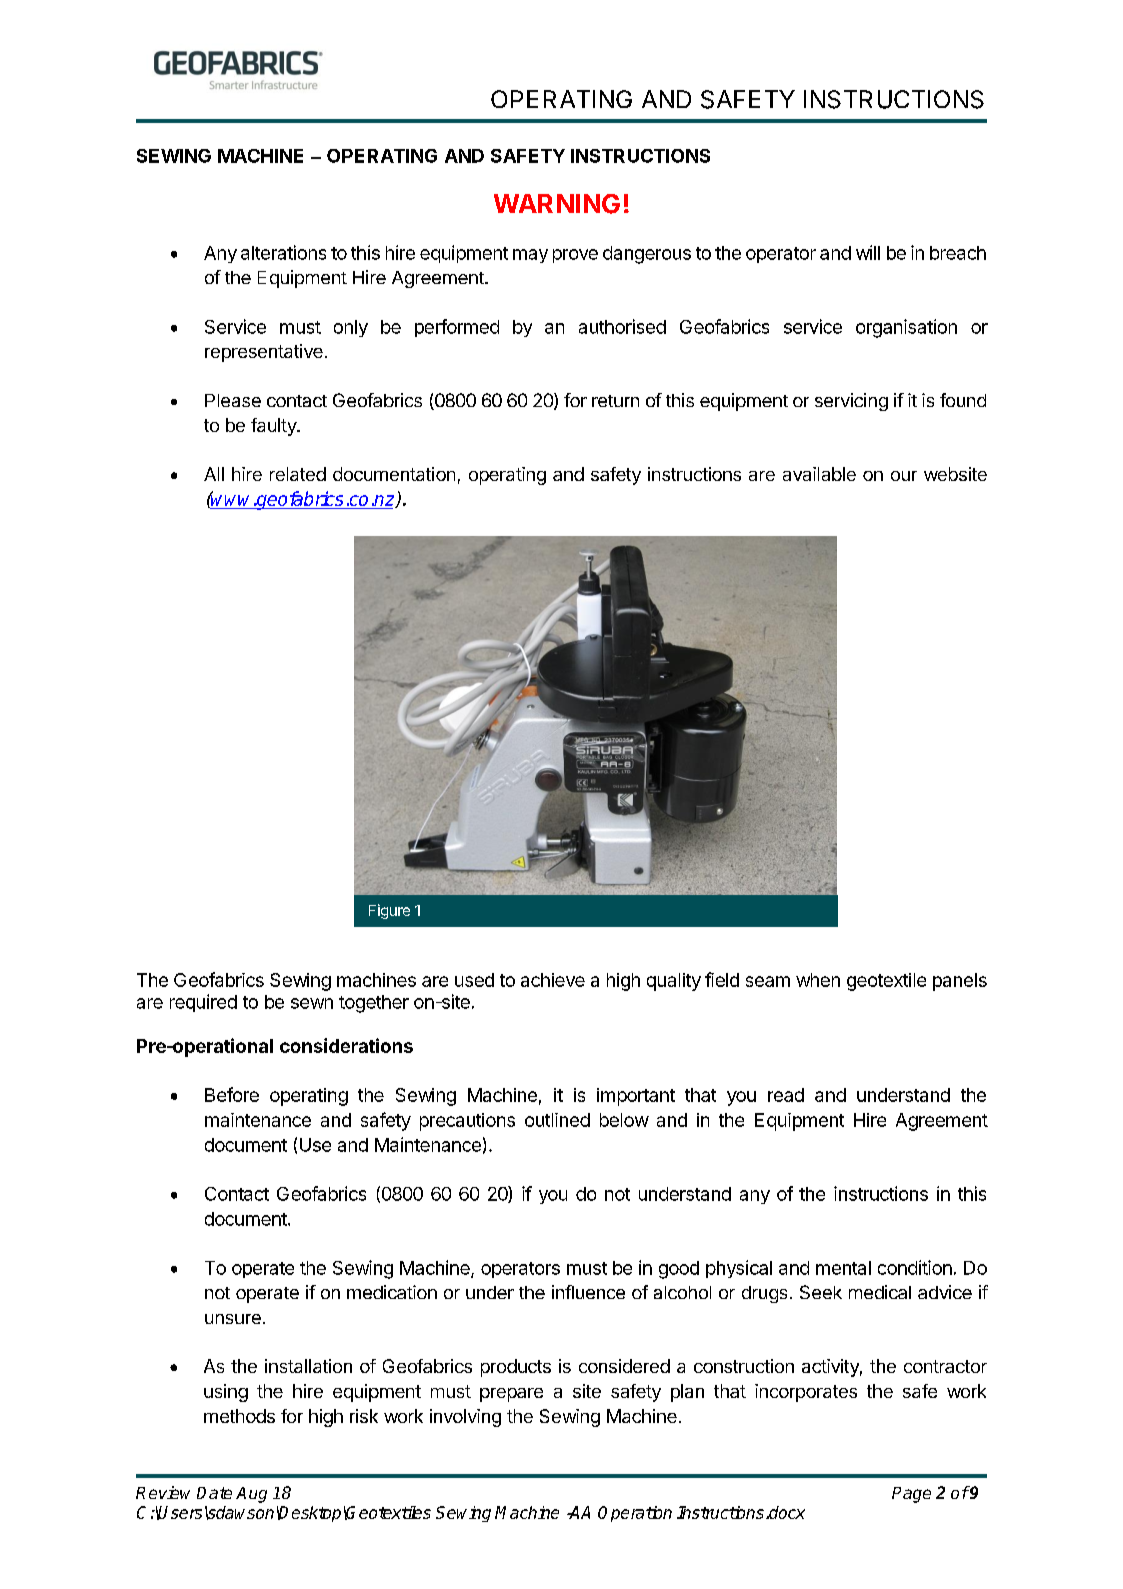 This screenshot has width=1123, height=1589. Describe the element at coordinates (615, 401) in the screenshot. I see `return` at that location.
